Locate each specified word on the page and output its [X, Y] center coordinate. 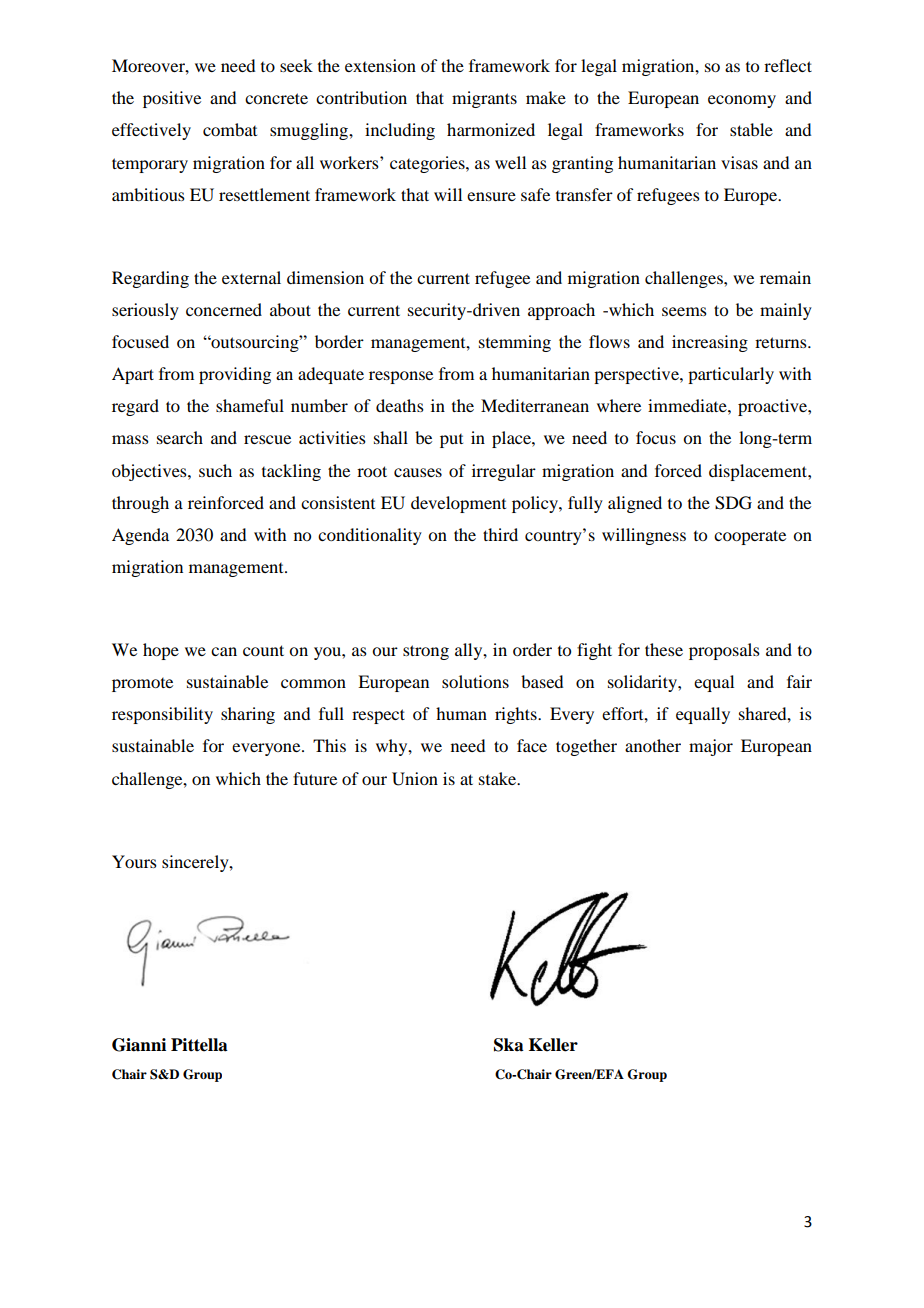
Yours [134, 861]
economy [742, 101]
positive [172, 99]
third [500, 534]
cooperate [750, 537]
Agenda [140, 536]
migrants [484, 99]
